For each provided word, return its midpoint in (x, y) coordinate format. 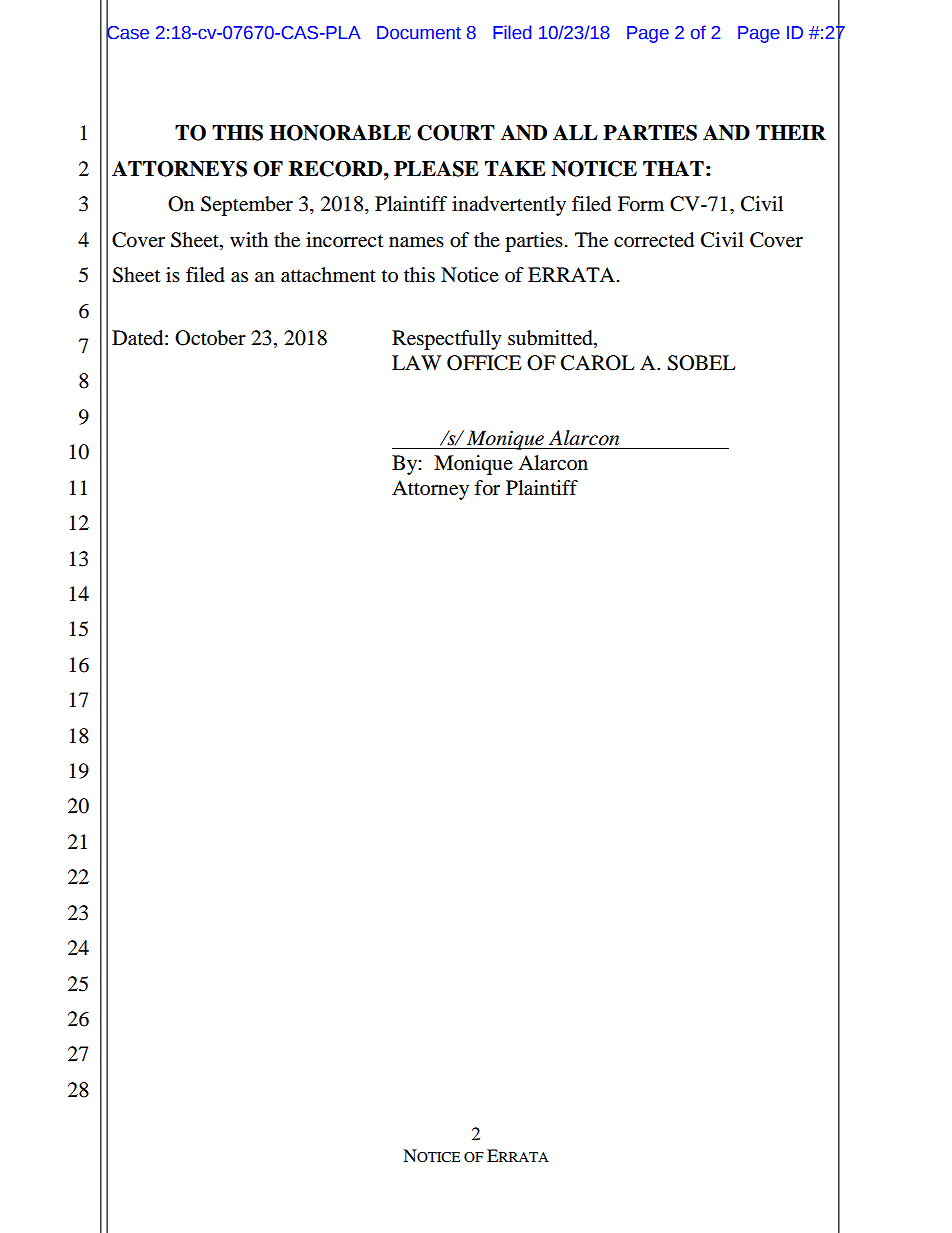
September (247, 206)
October (210, 338)
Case (127, 32)
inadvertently (509, 206)
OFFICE (484, 363)
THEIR (791, 132)
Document (419, 33)
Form (641, 204)
